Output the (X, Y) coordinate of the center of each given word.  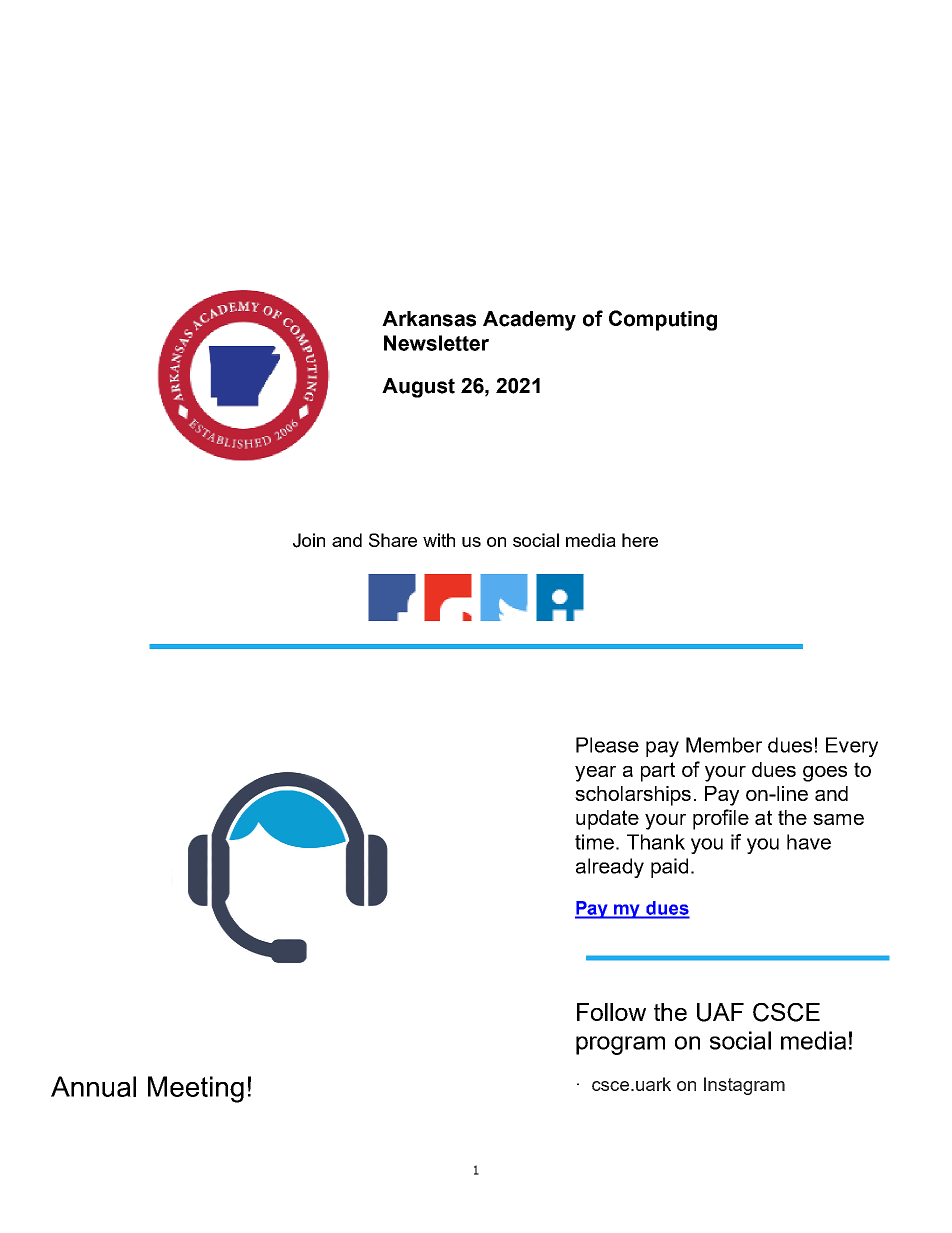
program (620, 1045)
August (418, 388)
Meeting (196, 1089)
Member (724, 745)
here (640, 540)
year (595, 774)
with (439, 540)
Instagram (744, 1086)
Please (607, 745)
